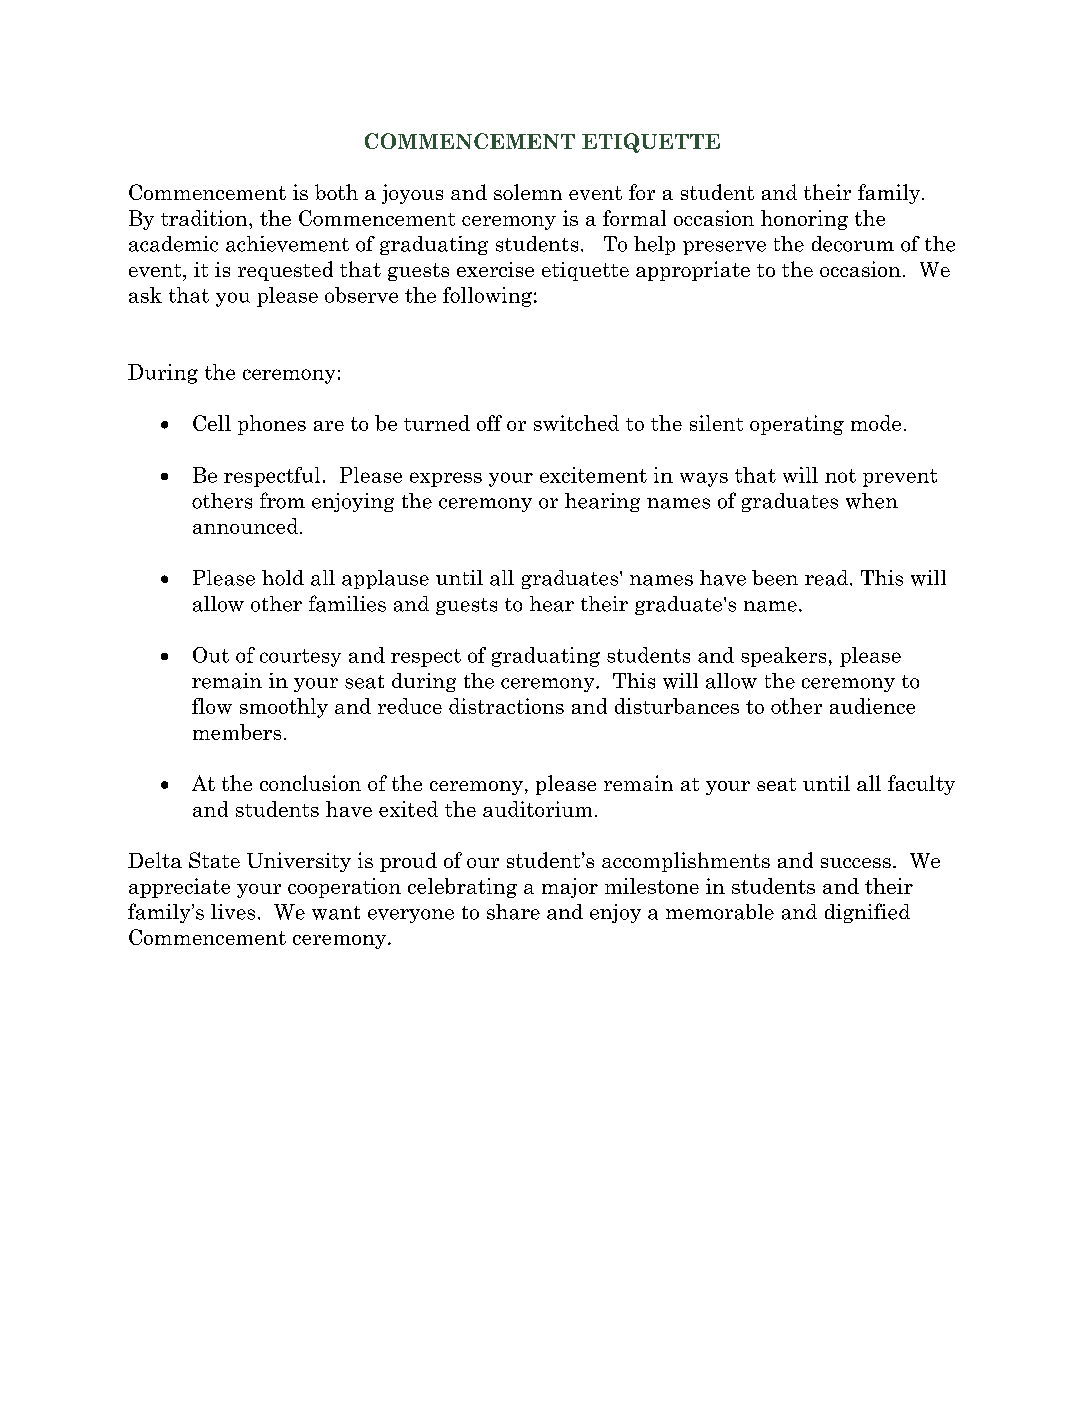  What do you see at coordinates (205, 218) in the screenshot?
I see `tradition` at bounding box center [205, 218].
